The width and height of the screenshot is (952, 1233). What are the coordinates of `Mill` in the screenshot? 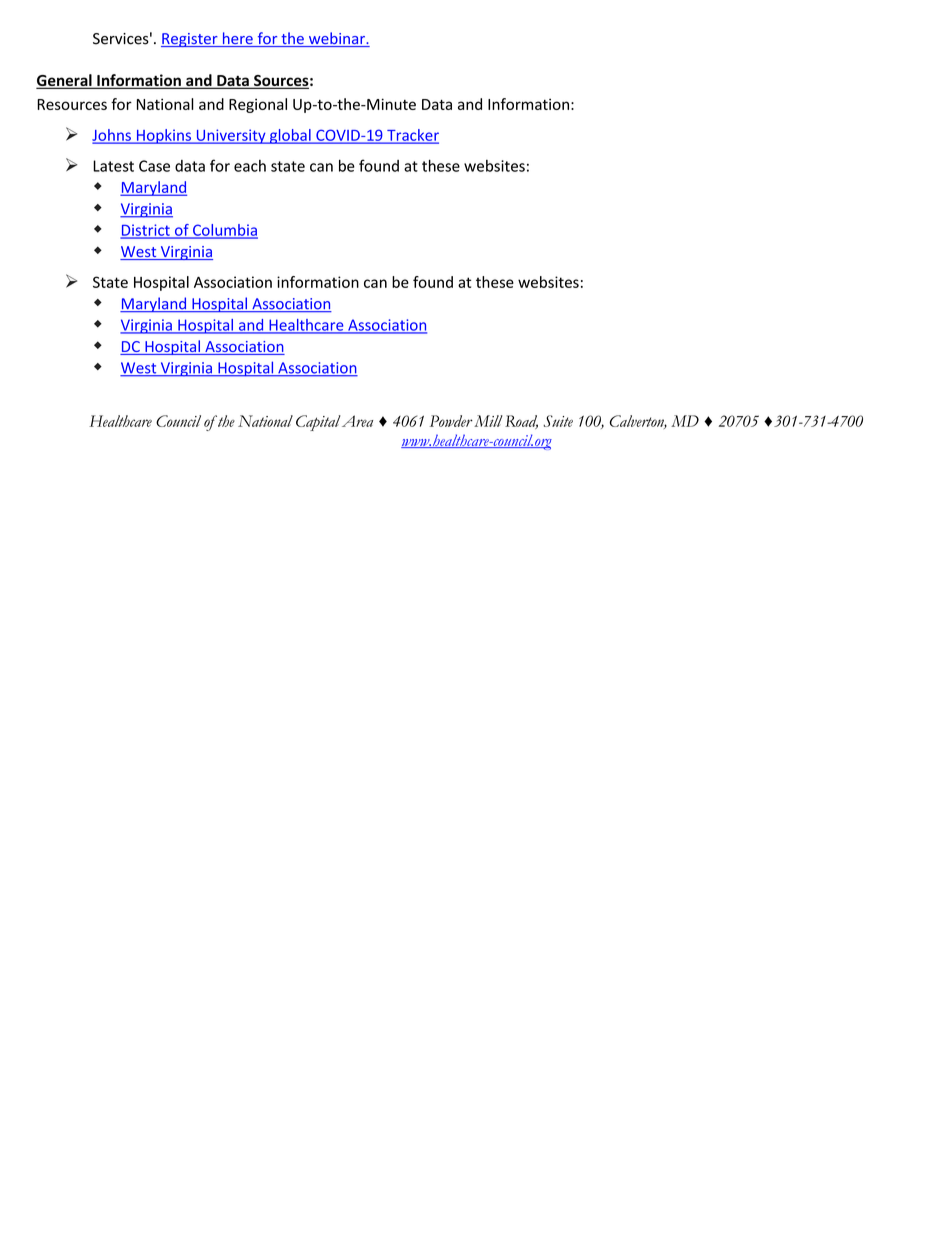 It's located at (488, 421).
